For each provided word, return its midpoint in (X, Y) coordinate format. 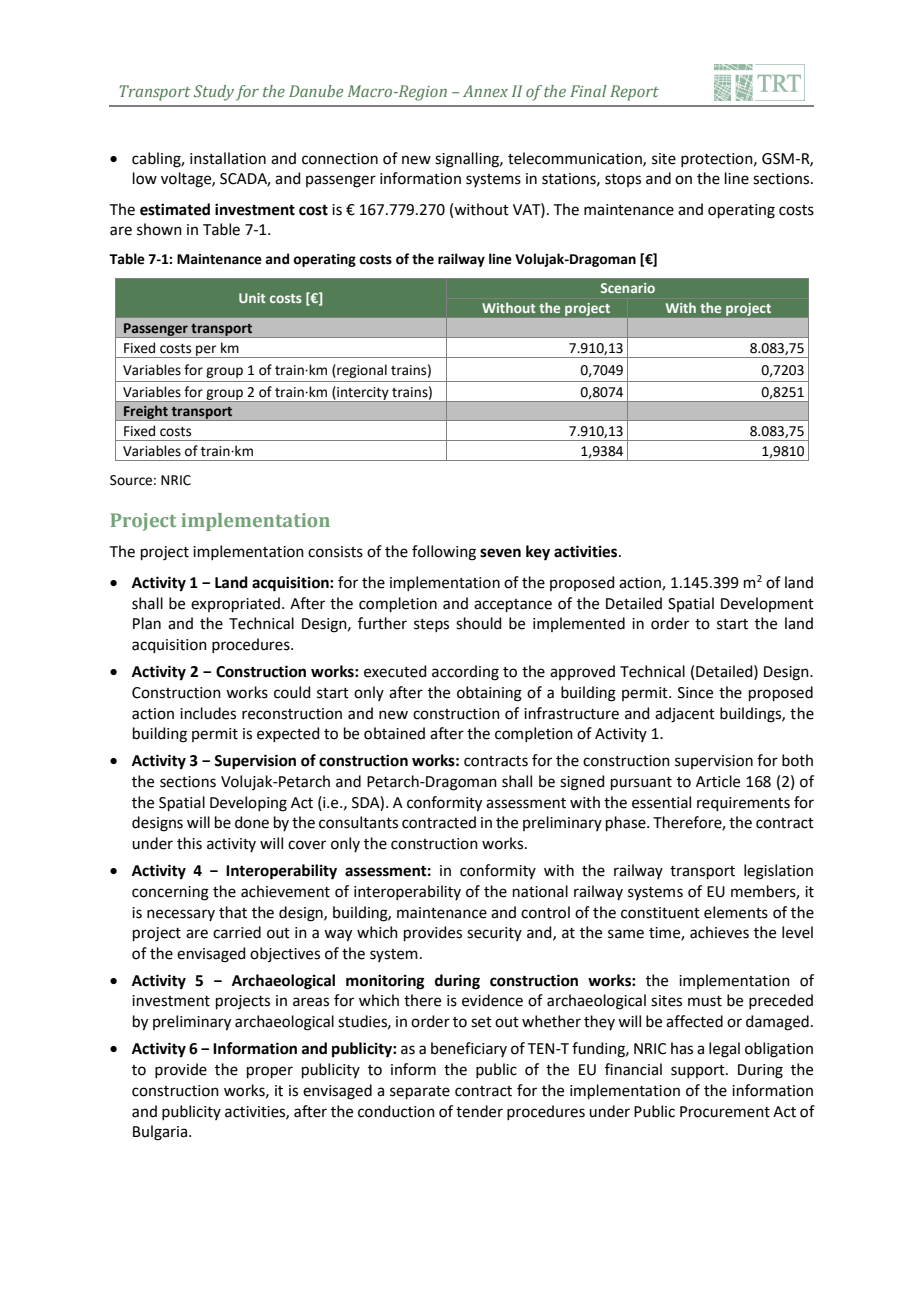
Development (767, 604)
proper (270, 1072)
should (479, 623)
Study (214, 93)
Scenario (628, 288)
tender (479, 1111)
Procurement (725, 1112)
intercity (363, 394)
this (189, 843)
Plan (147, 623)
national (540, 891)
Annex (485, 91)
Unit (252, 298)
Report (634, 93)
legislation (778, 872)
